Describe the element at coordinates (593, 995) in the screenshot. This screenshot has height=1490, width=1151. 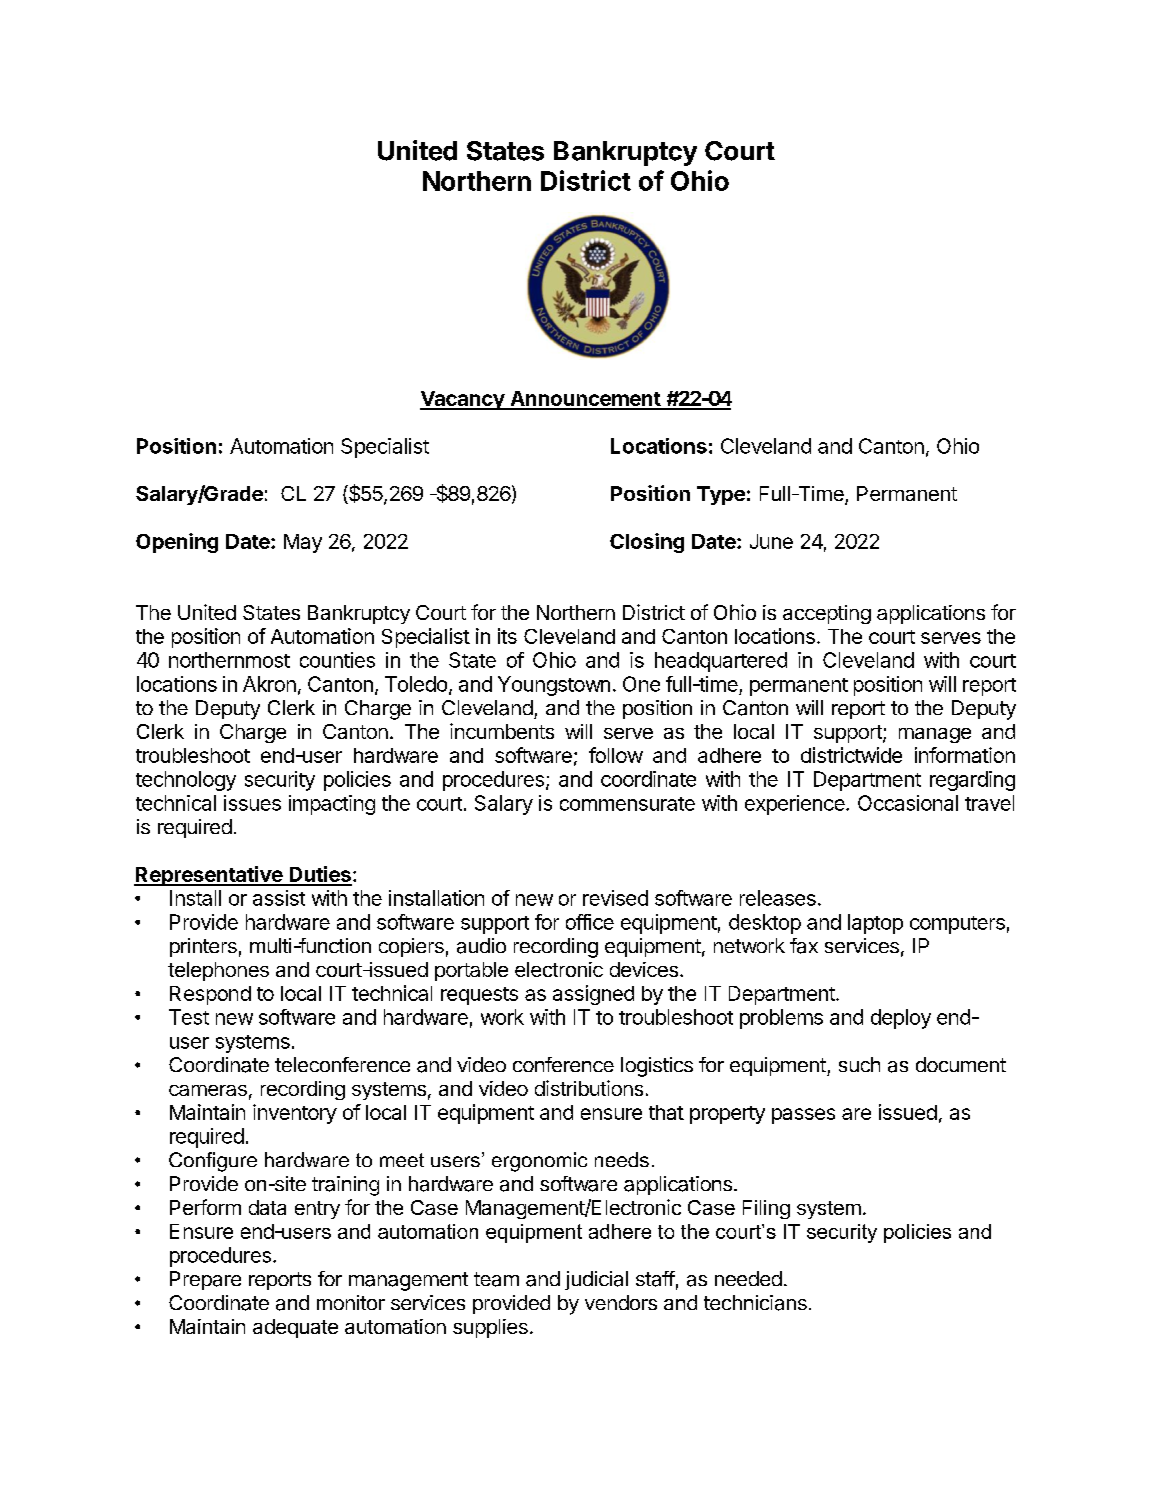
I see `assigned` at that location.
